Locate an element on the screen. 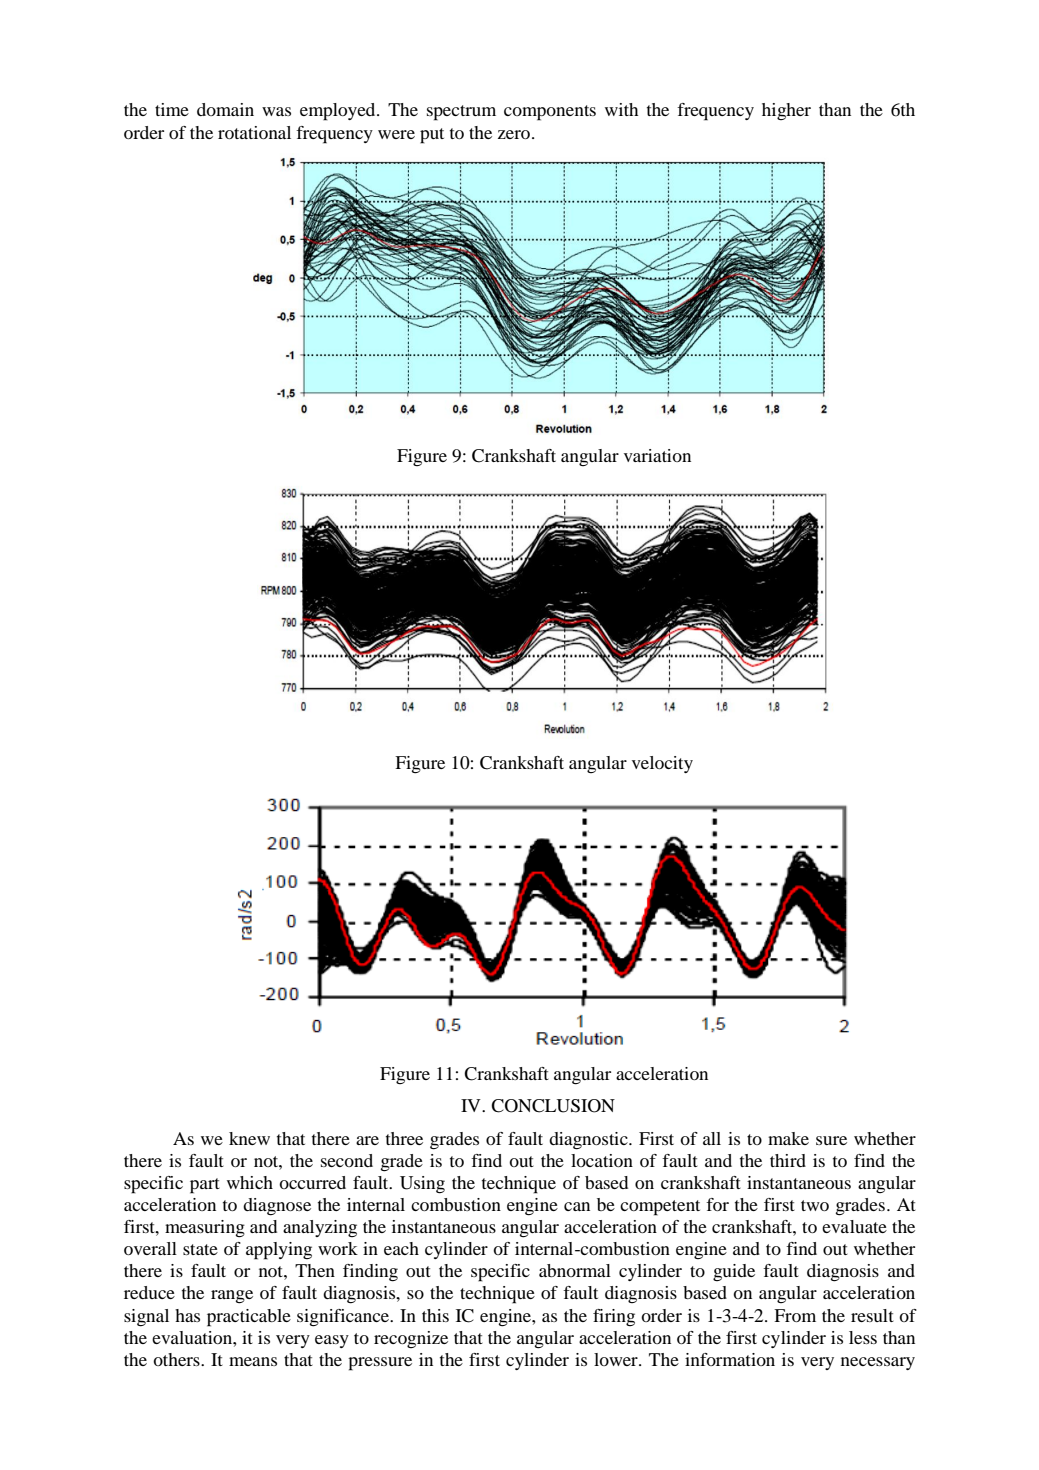  practicable is located at coordinates (249, 1318).
